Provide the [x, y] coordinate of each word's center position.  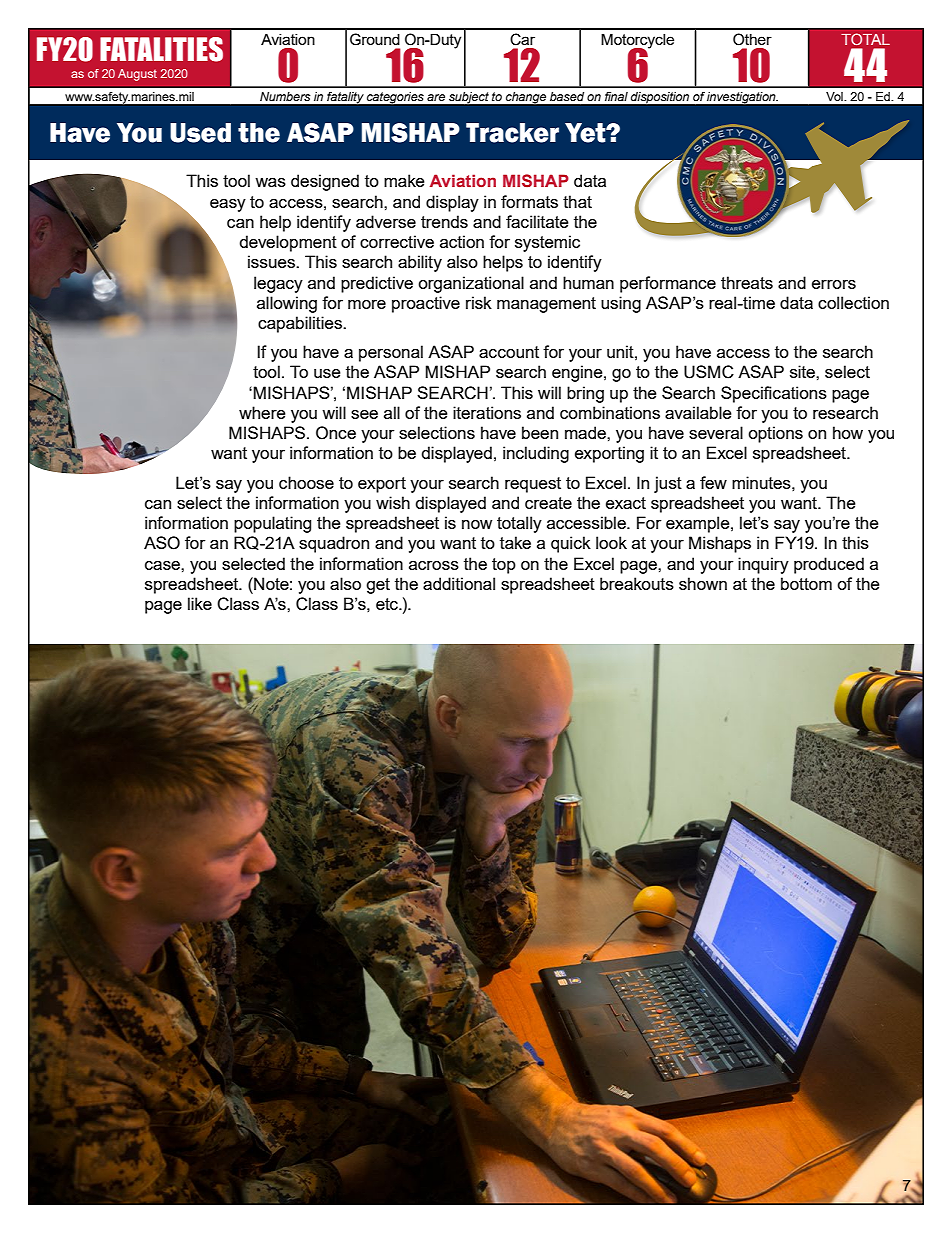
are [436, 97]
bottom [806, 583]
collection [853, 302]
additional [459, 583]
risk [479, 302]
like [200, 603]
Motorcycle [637, 42]
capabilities [301, 324]
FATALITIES [161, 49]
